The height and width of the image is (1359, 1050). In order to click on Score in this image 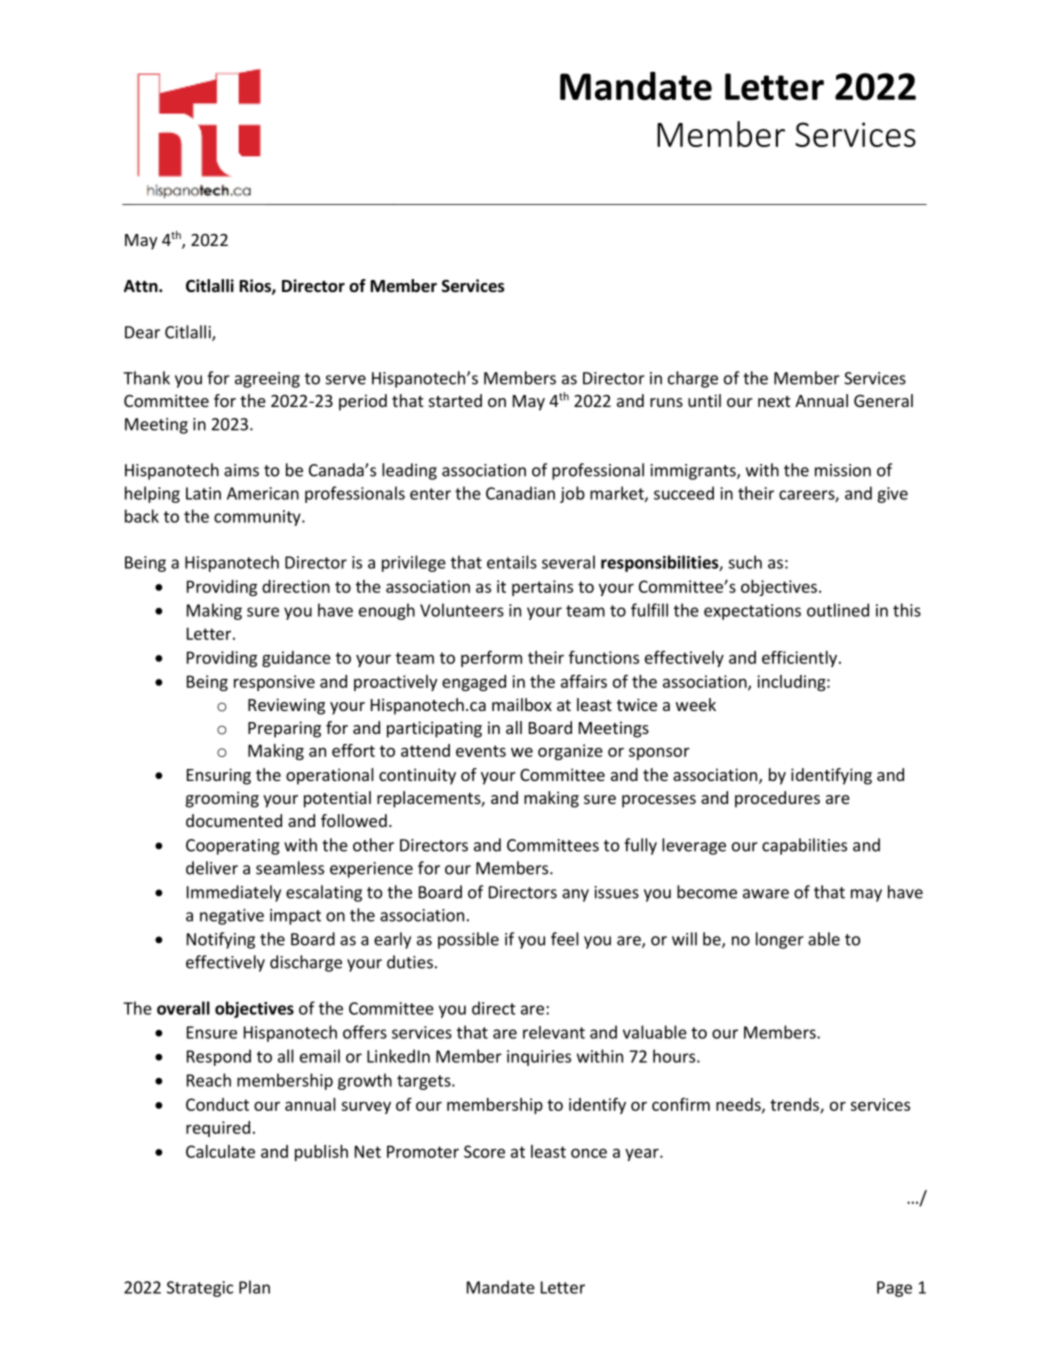, I will do `click(484, 1151)`.
